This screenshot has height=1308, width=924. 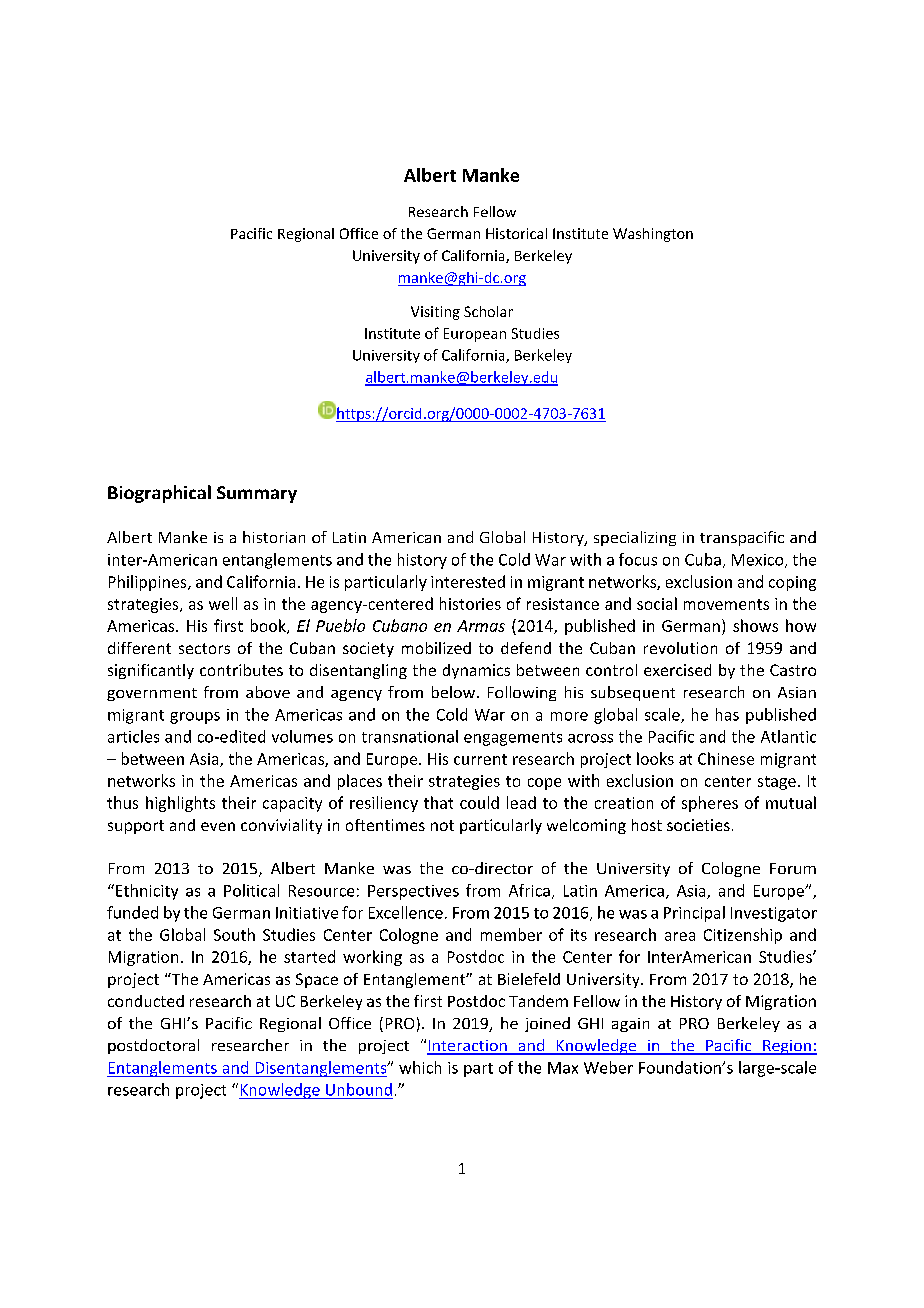 What do you see at coordinates (710, 804) in the screenshot?
I see `spheres` at bounding box center [710, 804].
